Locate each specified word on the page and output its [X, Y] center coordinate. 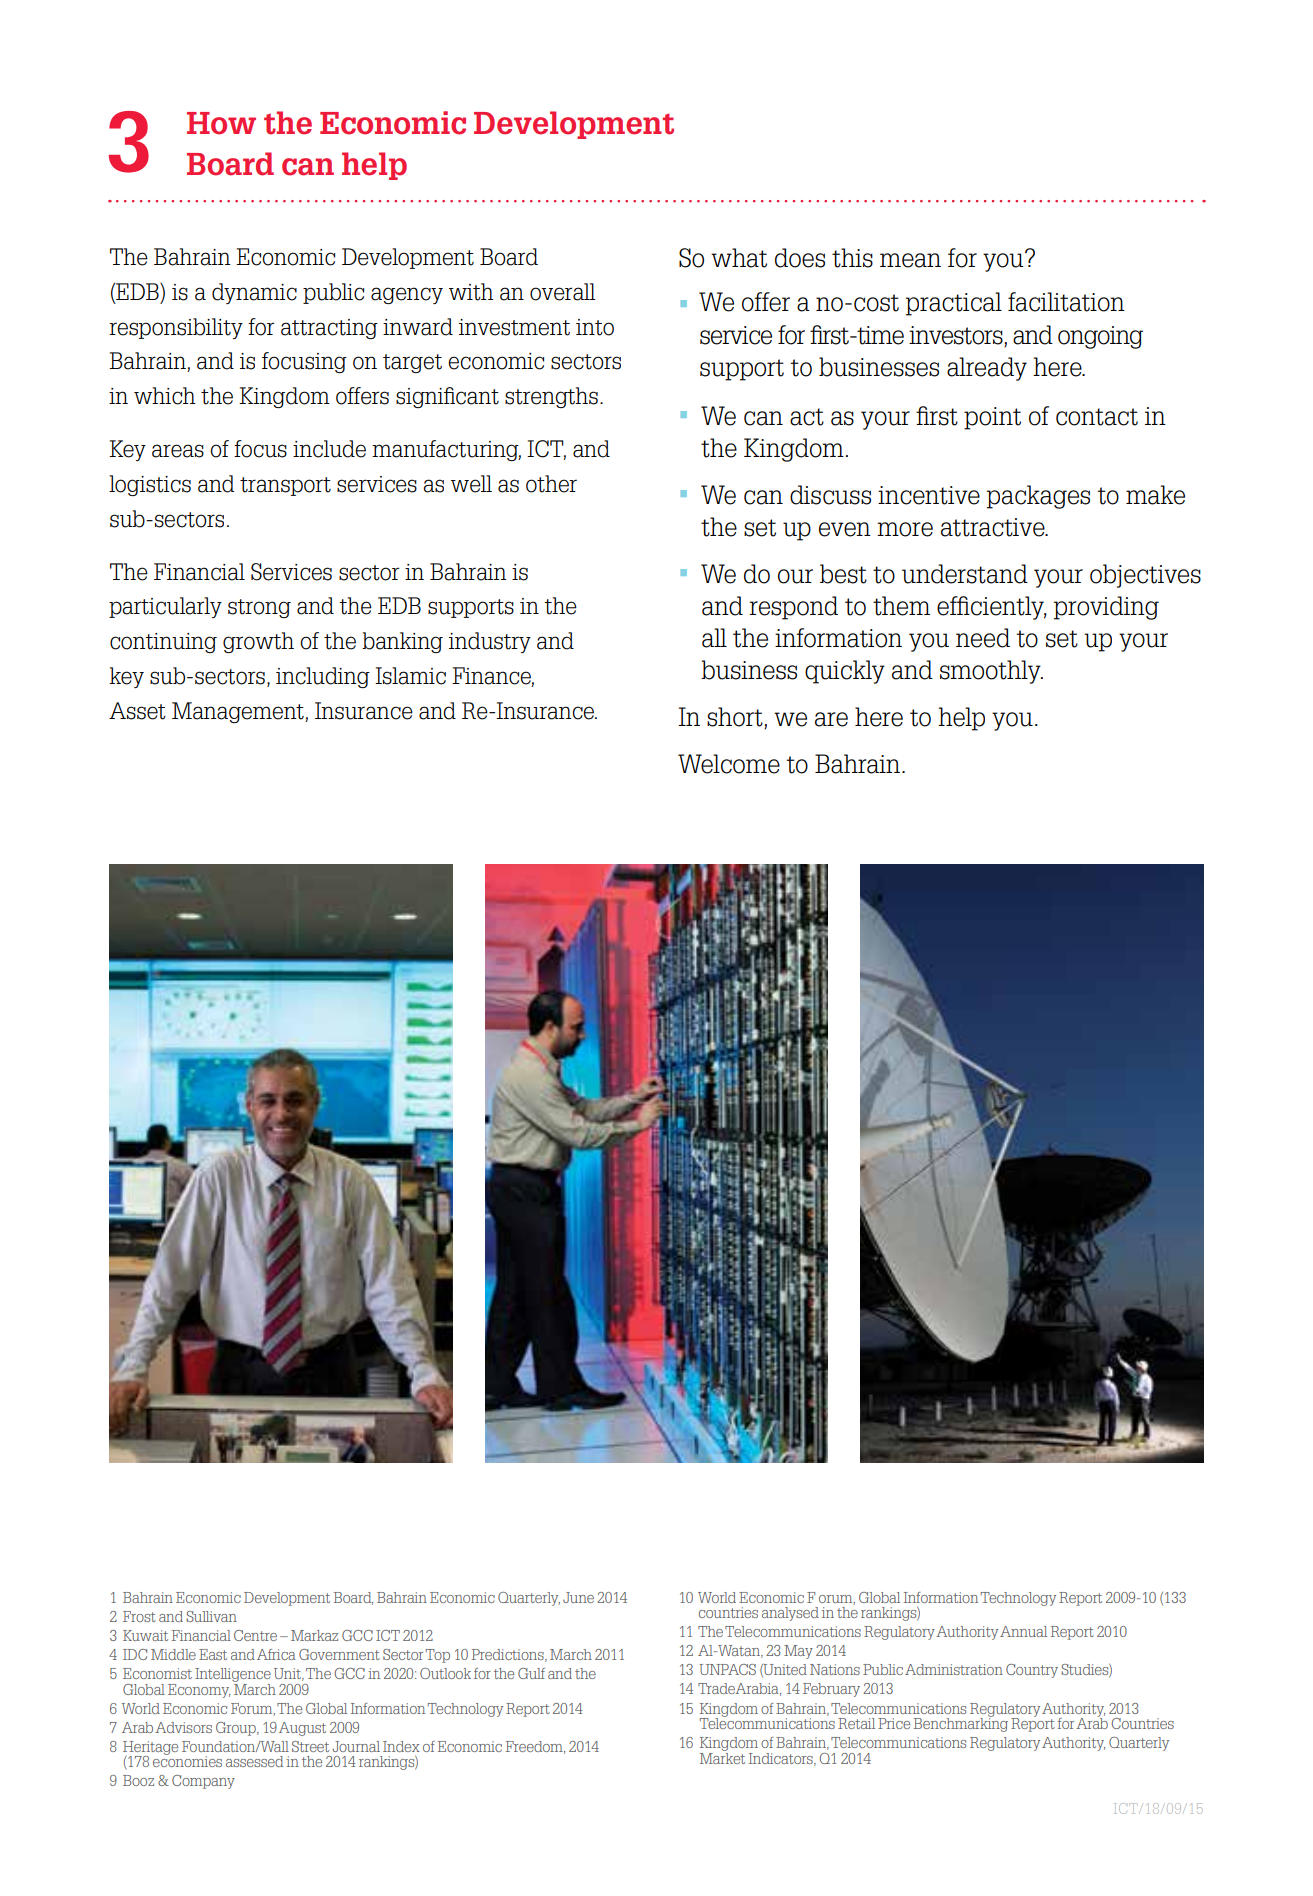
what [739, 258]
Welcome [729, 764]
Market [722, 1757]
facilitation [1066, 302]
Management [239, 712]
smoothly [991, 672]
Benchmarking [961, 1723]
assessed [254, 1761]
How [221, 123]
